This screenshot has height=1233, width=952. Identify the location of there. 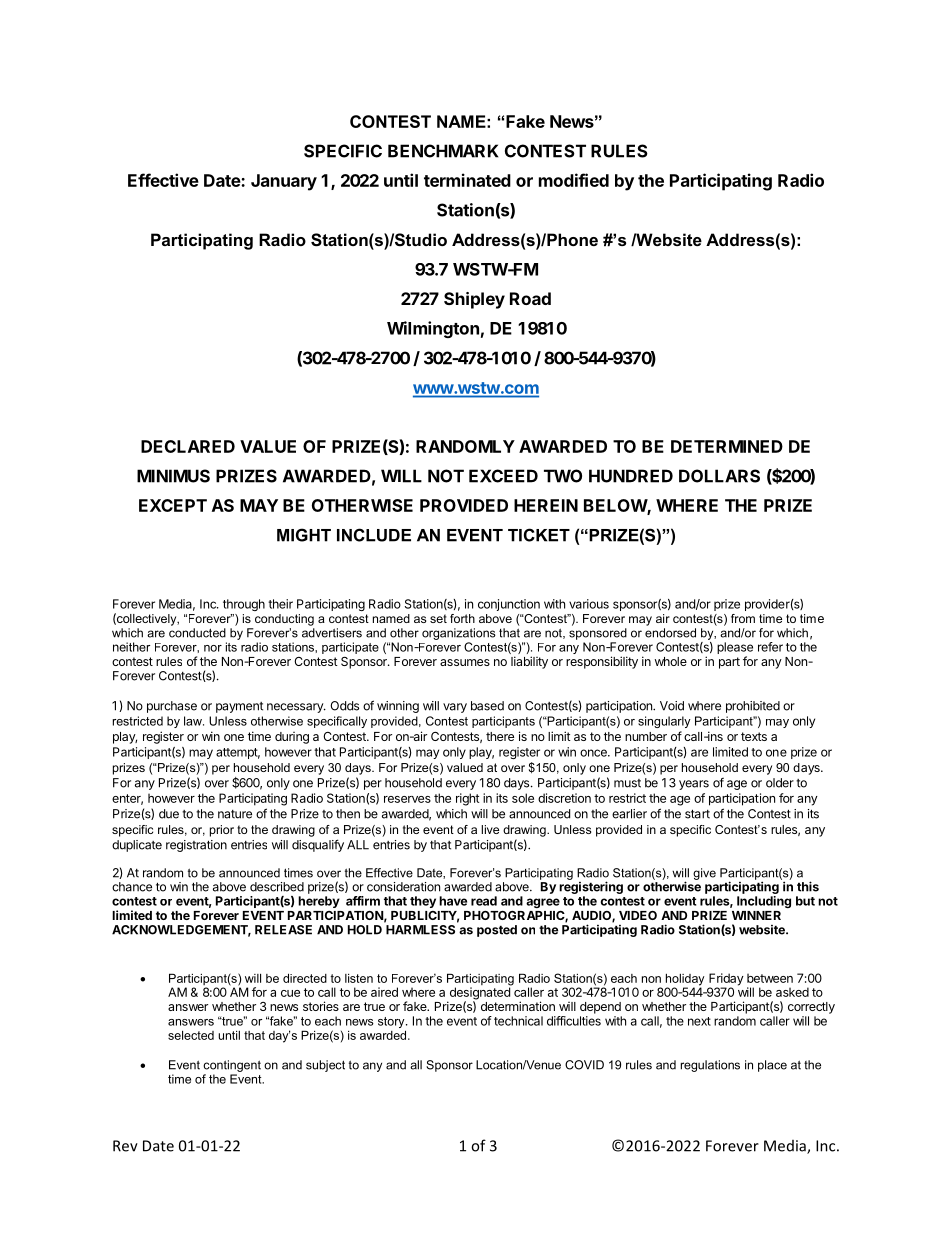
(500, 736).
